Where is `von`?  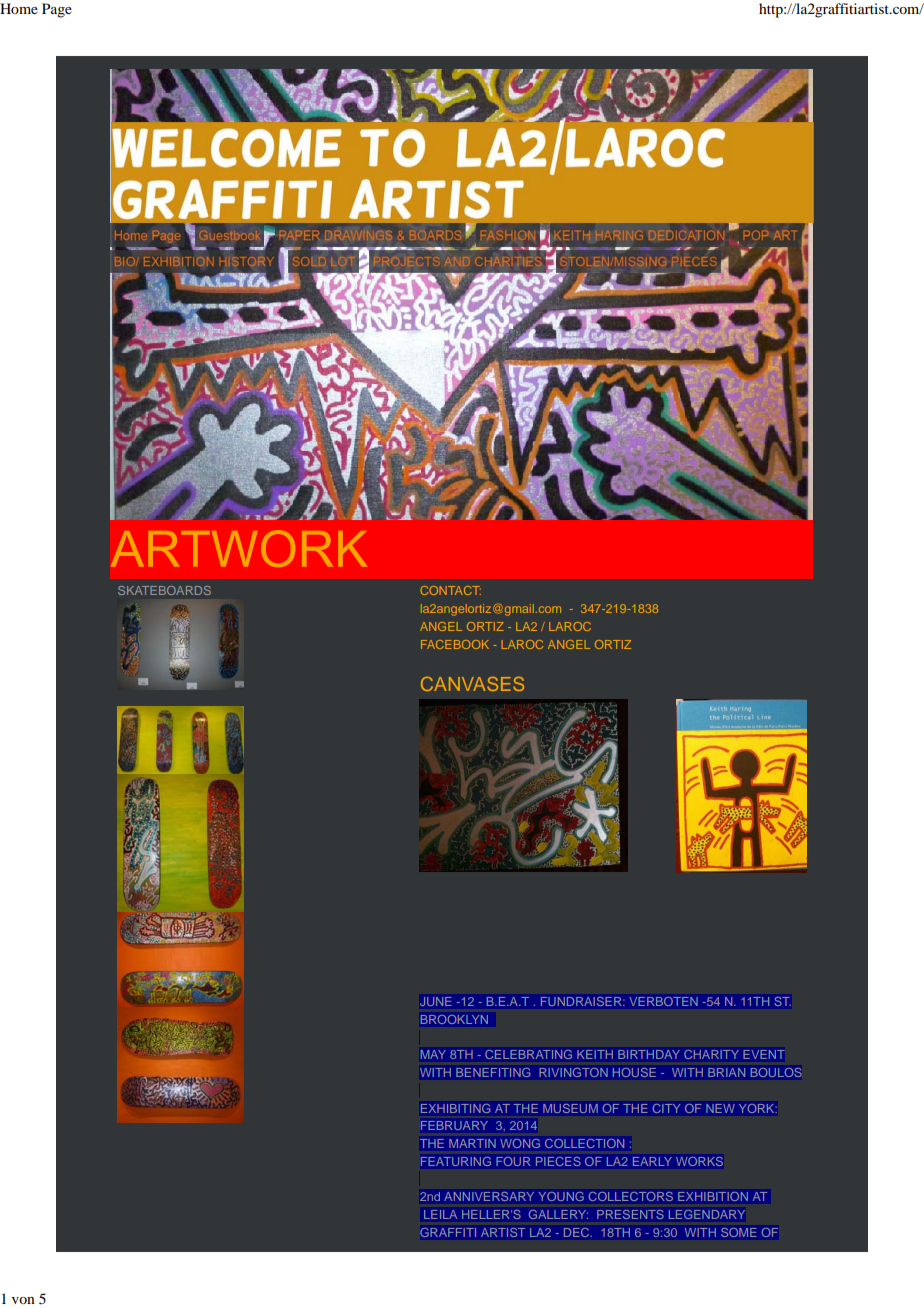 von is located at coordinates (23, 1300).
